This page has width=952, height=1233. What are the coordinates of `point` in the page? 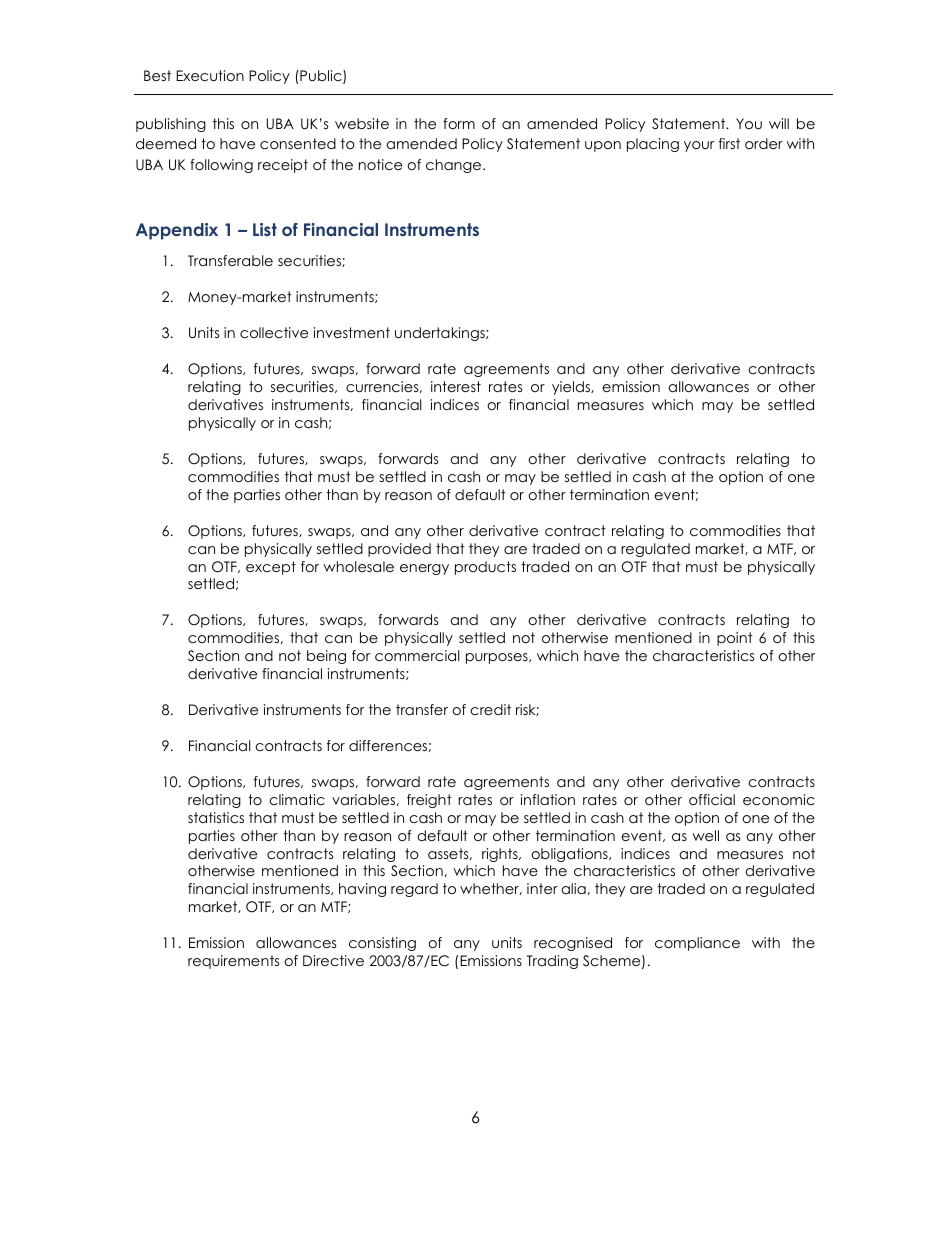 It's located at (735, 639).
